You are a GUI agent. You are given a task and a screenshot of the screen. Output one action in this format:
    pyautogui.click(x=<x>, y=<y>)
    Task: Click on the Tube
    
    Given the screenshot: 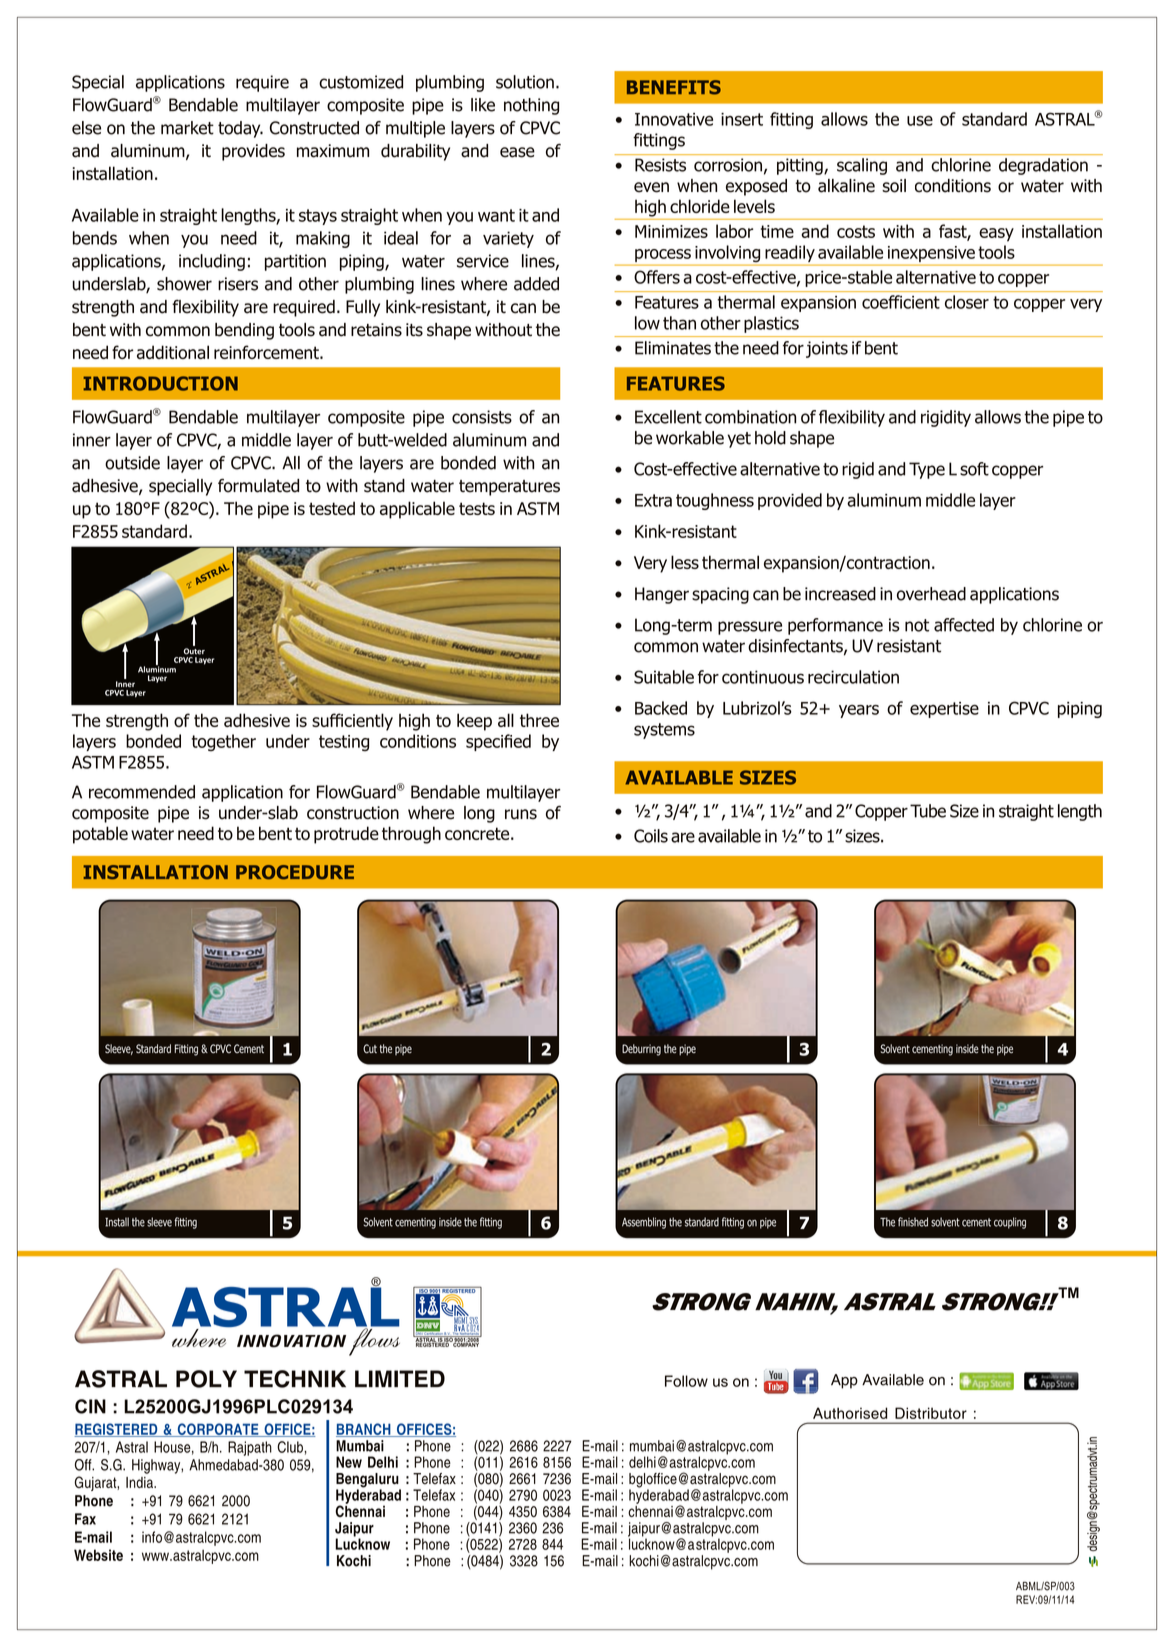 What is the action you would take?
    pyautogui.click(x=928, y=811)
